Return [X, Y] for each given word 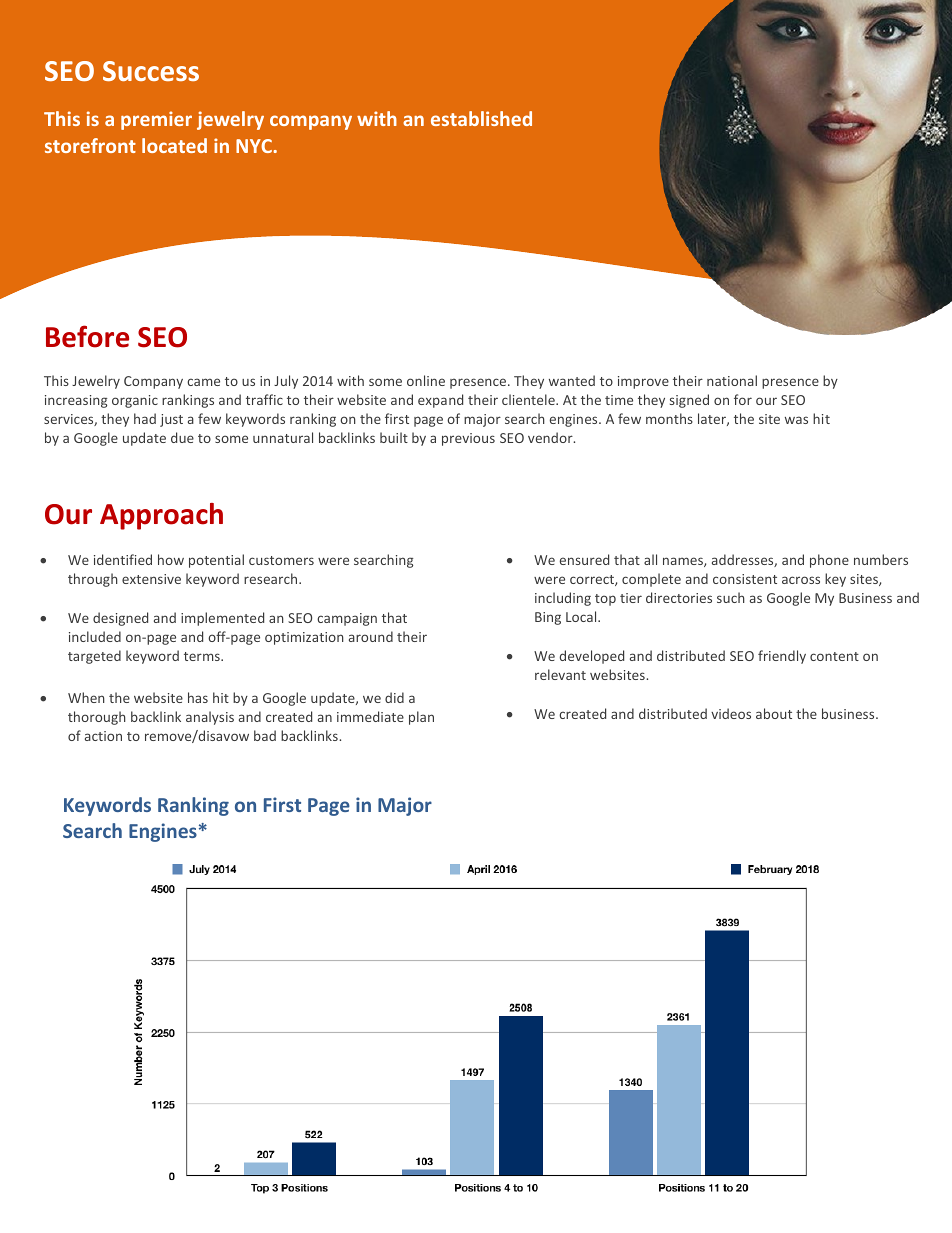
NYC [255, 146]
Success [151, 71]
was [796, 420]
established [481, 118]
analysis [210, 718]
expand [440, 401]
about [774, 713]
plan [421, 718]
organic [135, 401]
